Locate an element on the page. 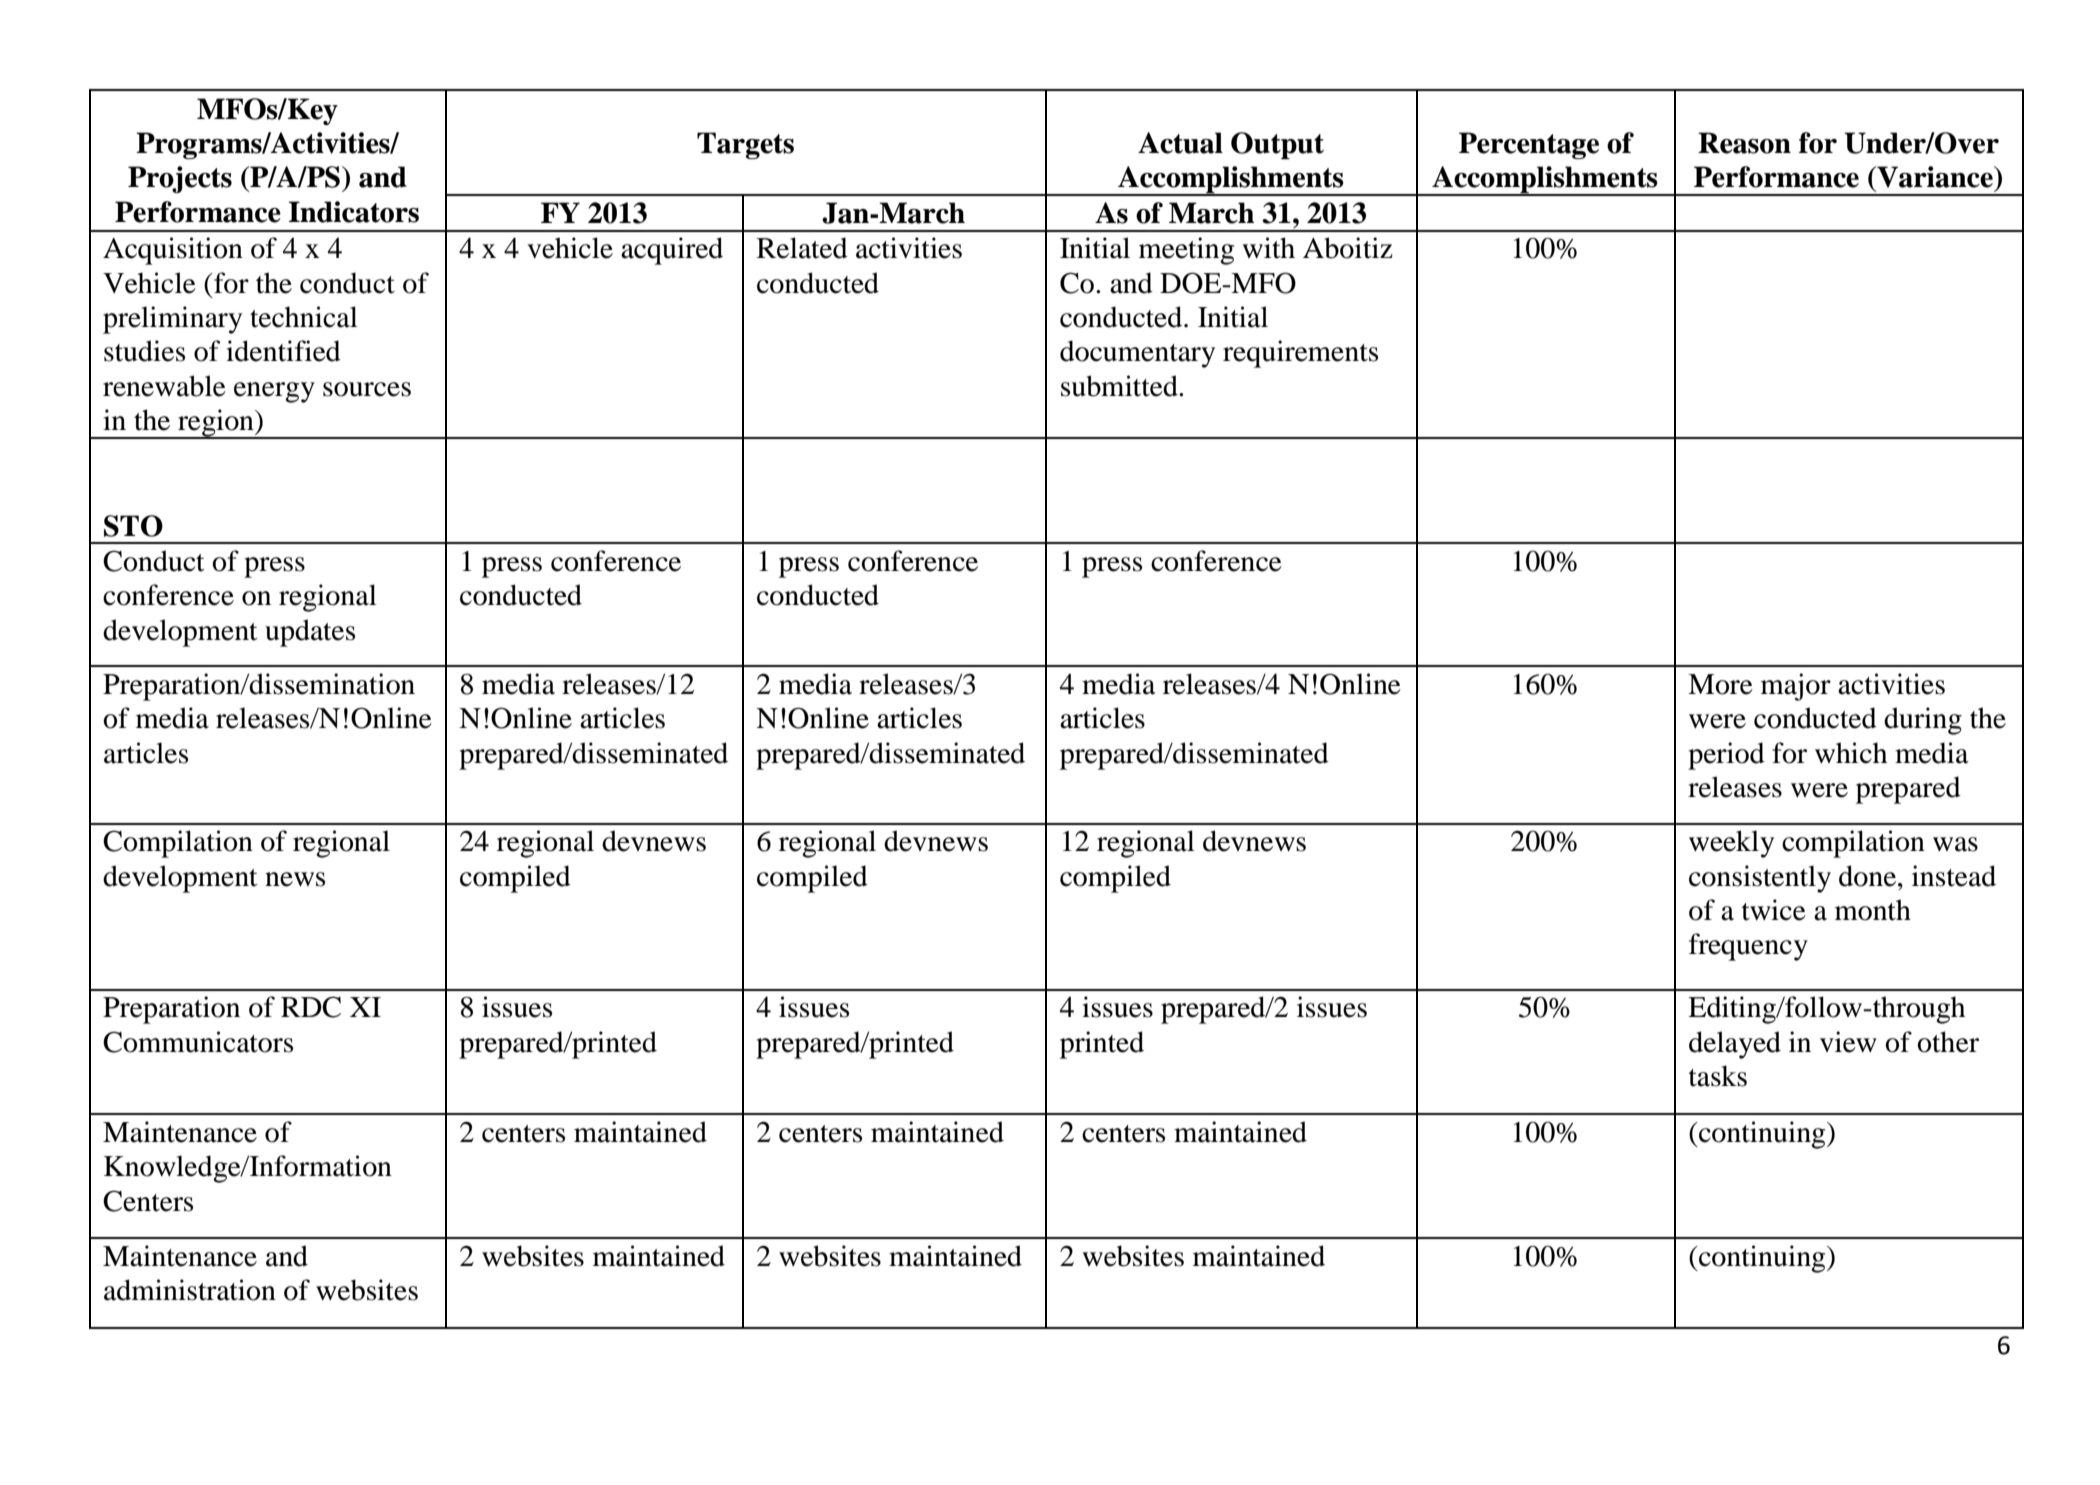 This document has width=2100, height=1485. consistently is located at coordinates (1760, 879).
